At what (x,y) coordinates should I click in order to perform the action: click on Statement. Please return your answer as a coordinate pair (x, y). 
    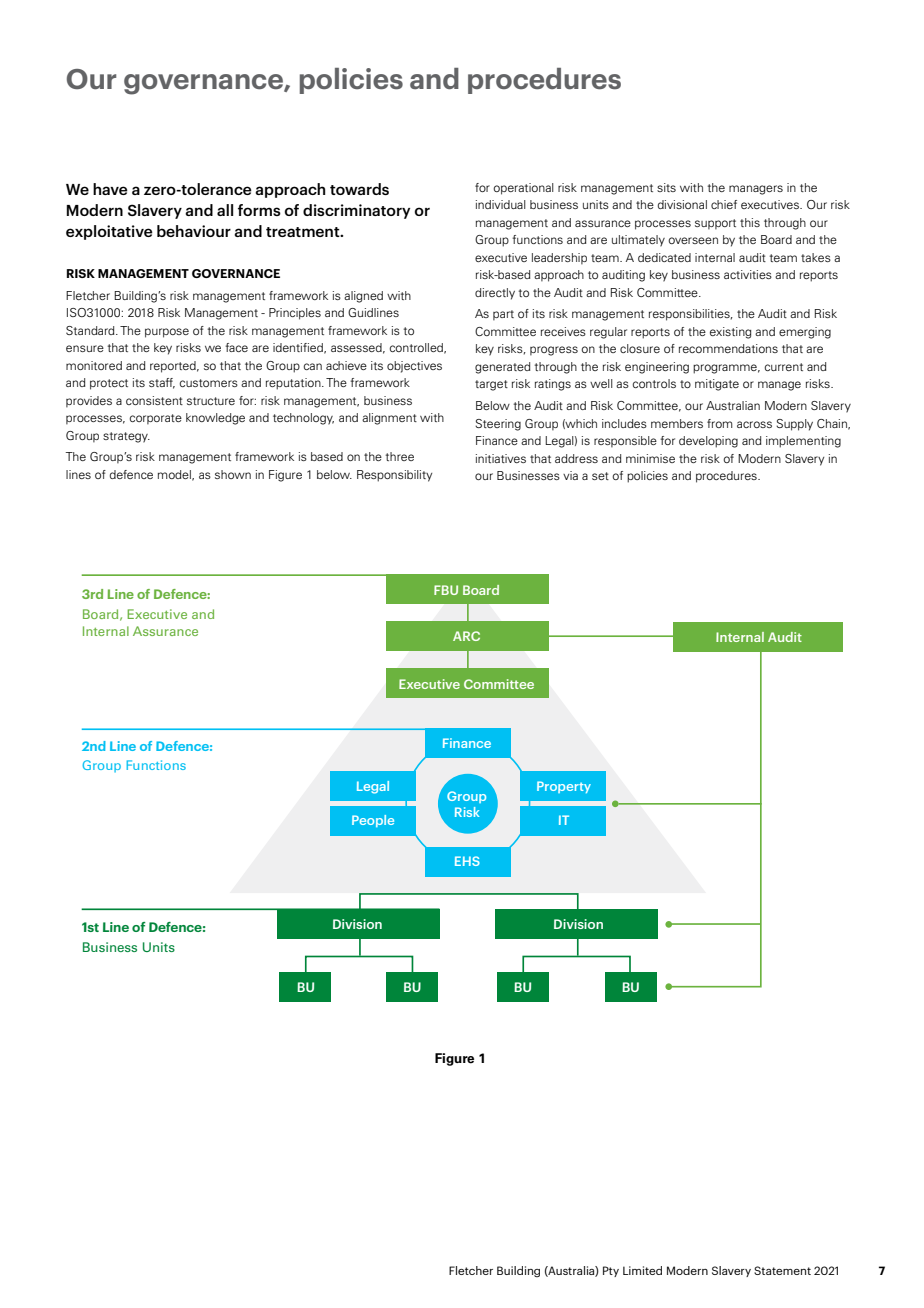
    Looking at the image, I should click on (782, 1270).
